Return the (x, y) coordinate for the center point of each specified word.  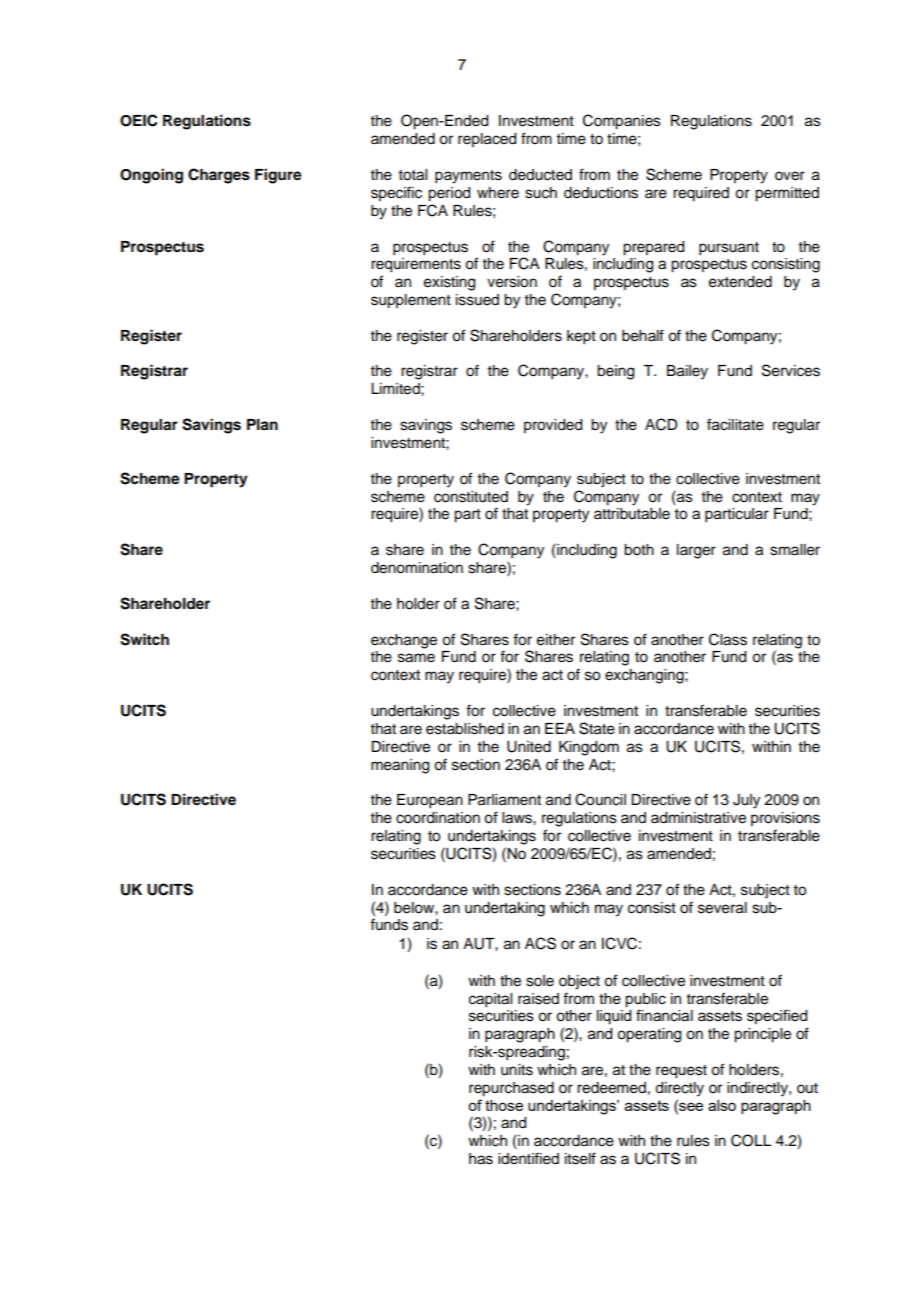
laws (518, 818)
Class (728, 639)
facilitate (735, 424)
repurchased (511, 1089)
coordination (438, 818)
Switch (144, 639)
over (790, 176)
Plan (262, 425)
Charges (219, 176)
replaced (487, 140)
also (722, 1105)
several (722, 908)
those (504, 1105)
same (416, 658)
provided (553, 426)
